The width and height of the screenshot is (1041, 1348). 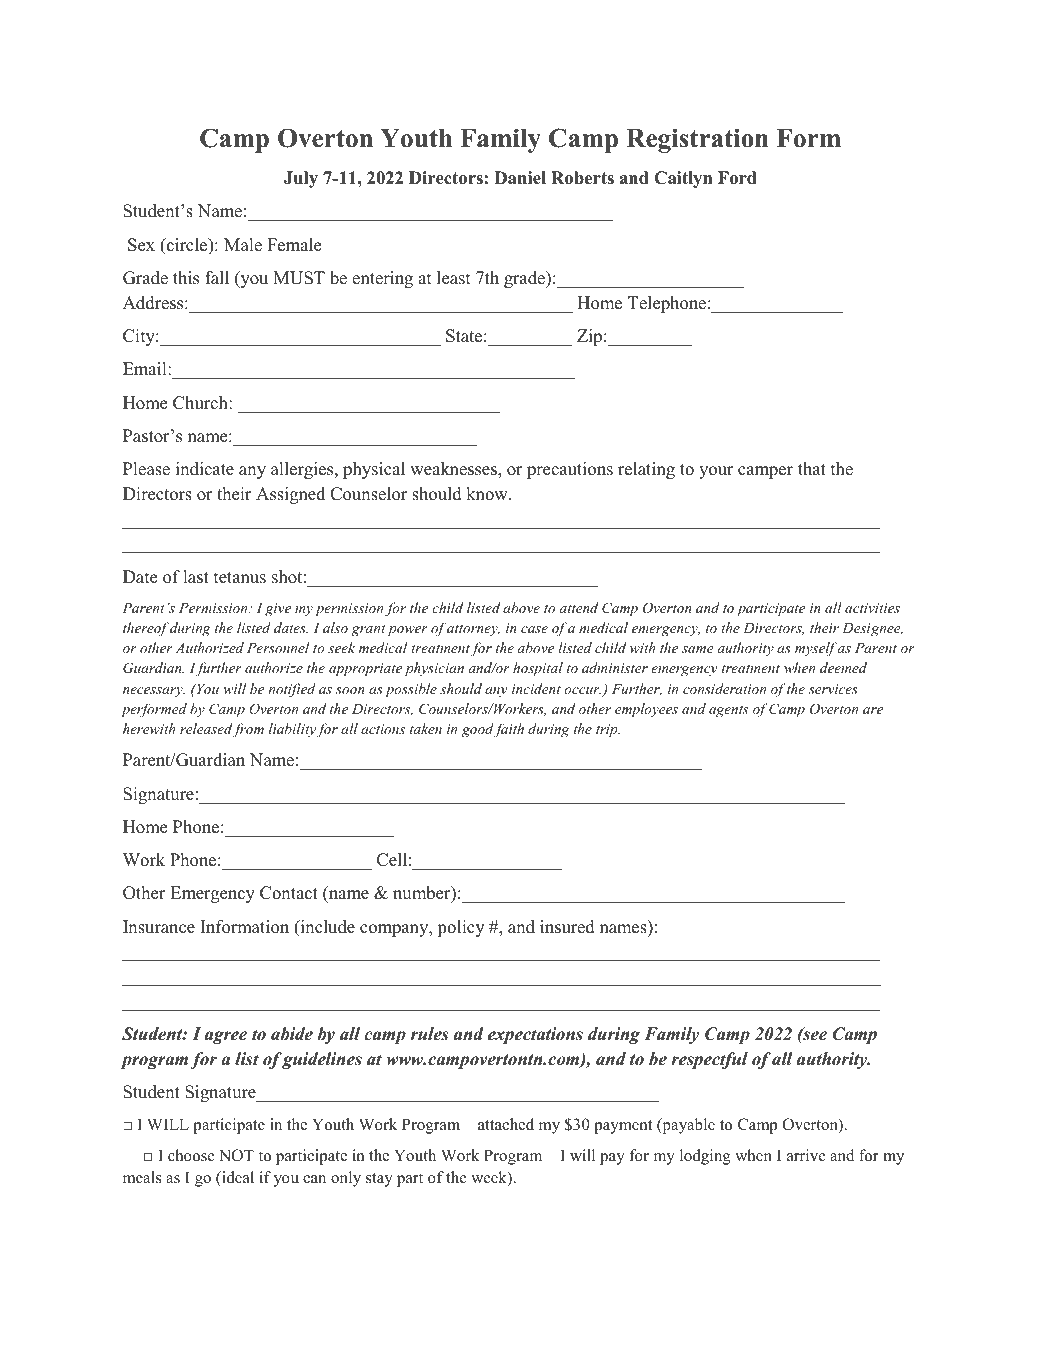 What do you see at coordinates (205, 469) in the screenshot?
I see `indicate` at bounding box center [205, 469].
